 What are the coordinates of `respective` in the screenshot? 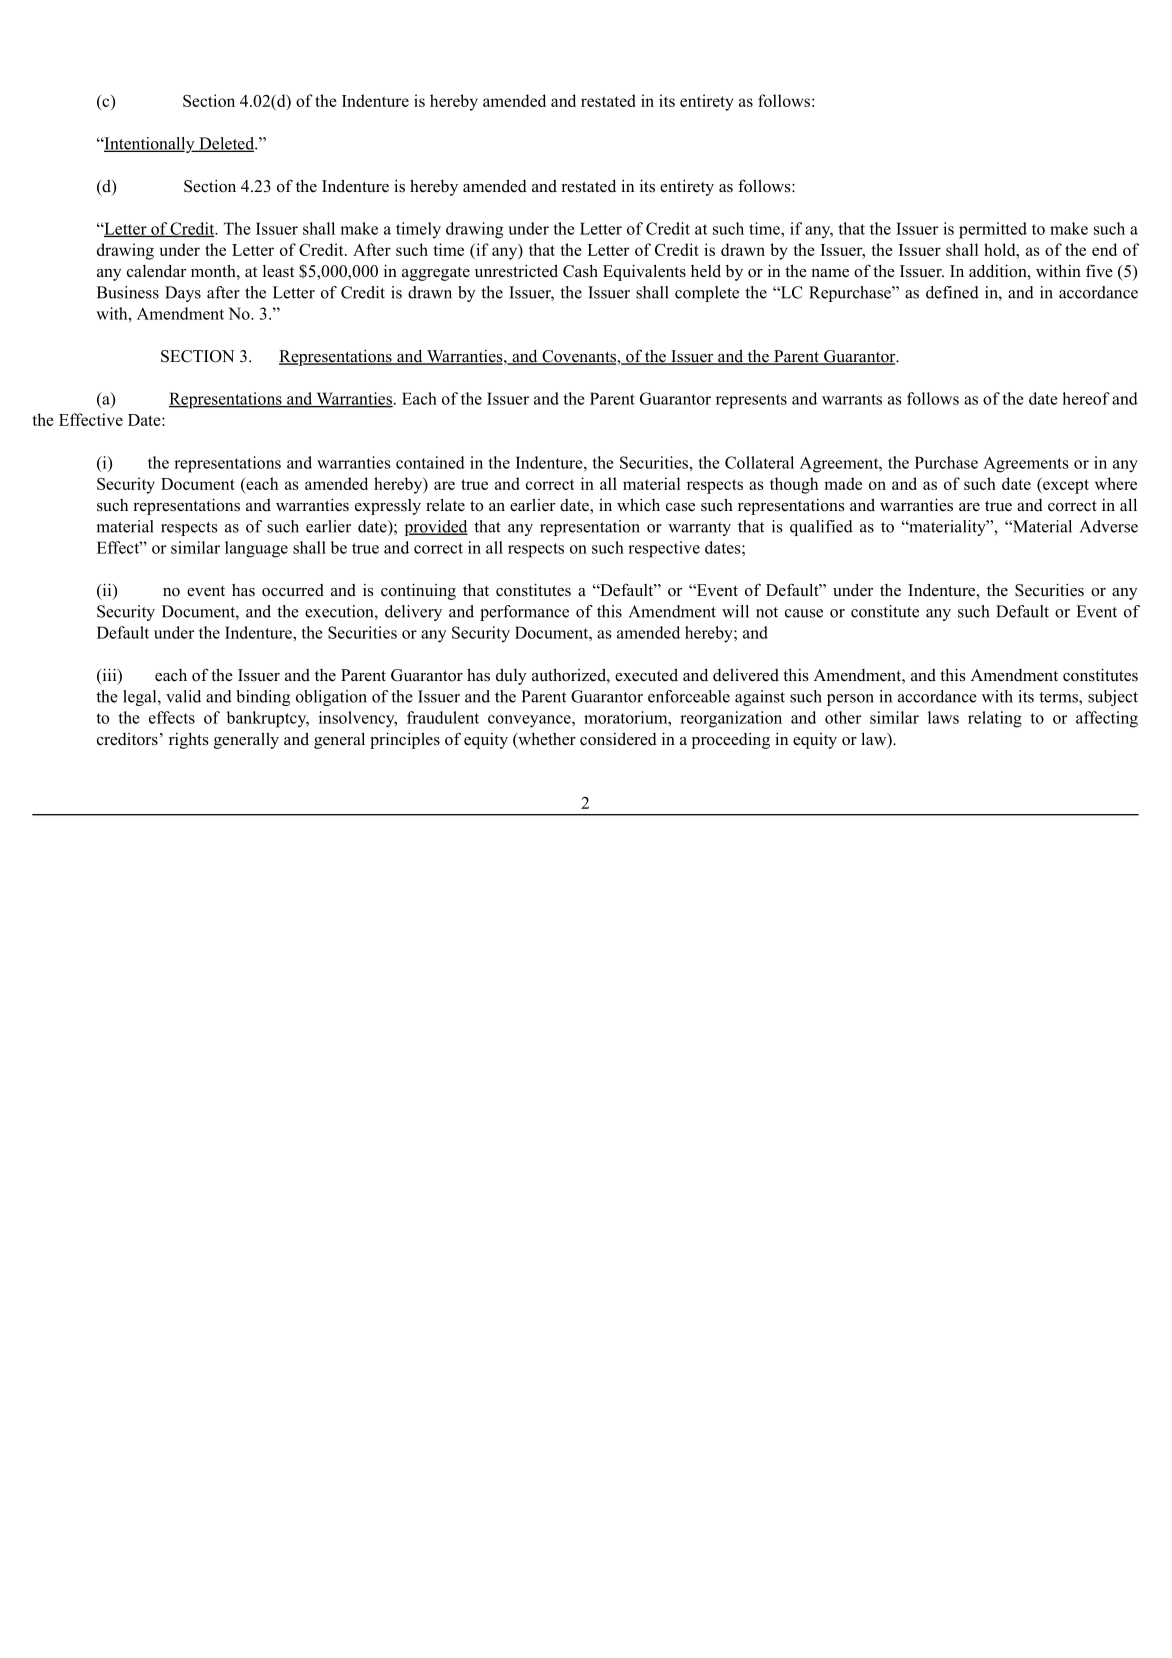 It's located at (664, 549).
